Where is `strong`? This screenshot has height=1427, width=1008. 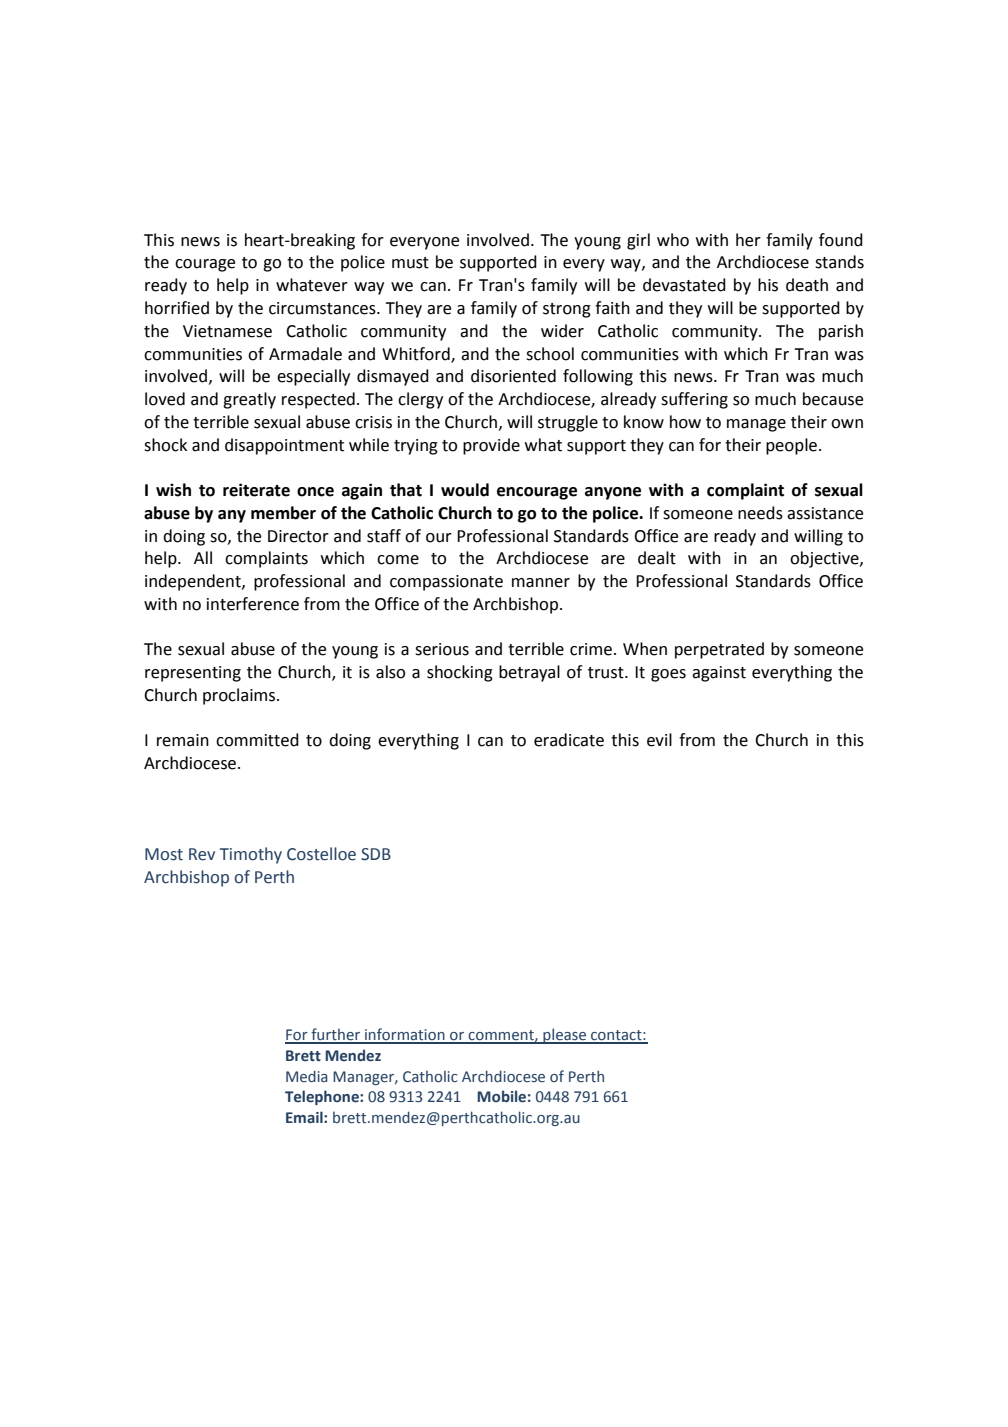
strong is located at coordinates (567, 310).
